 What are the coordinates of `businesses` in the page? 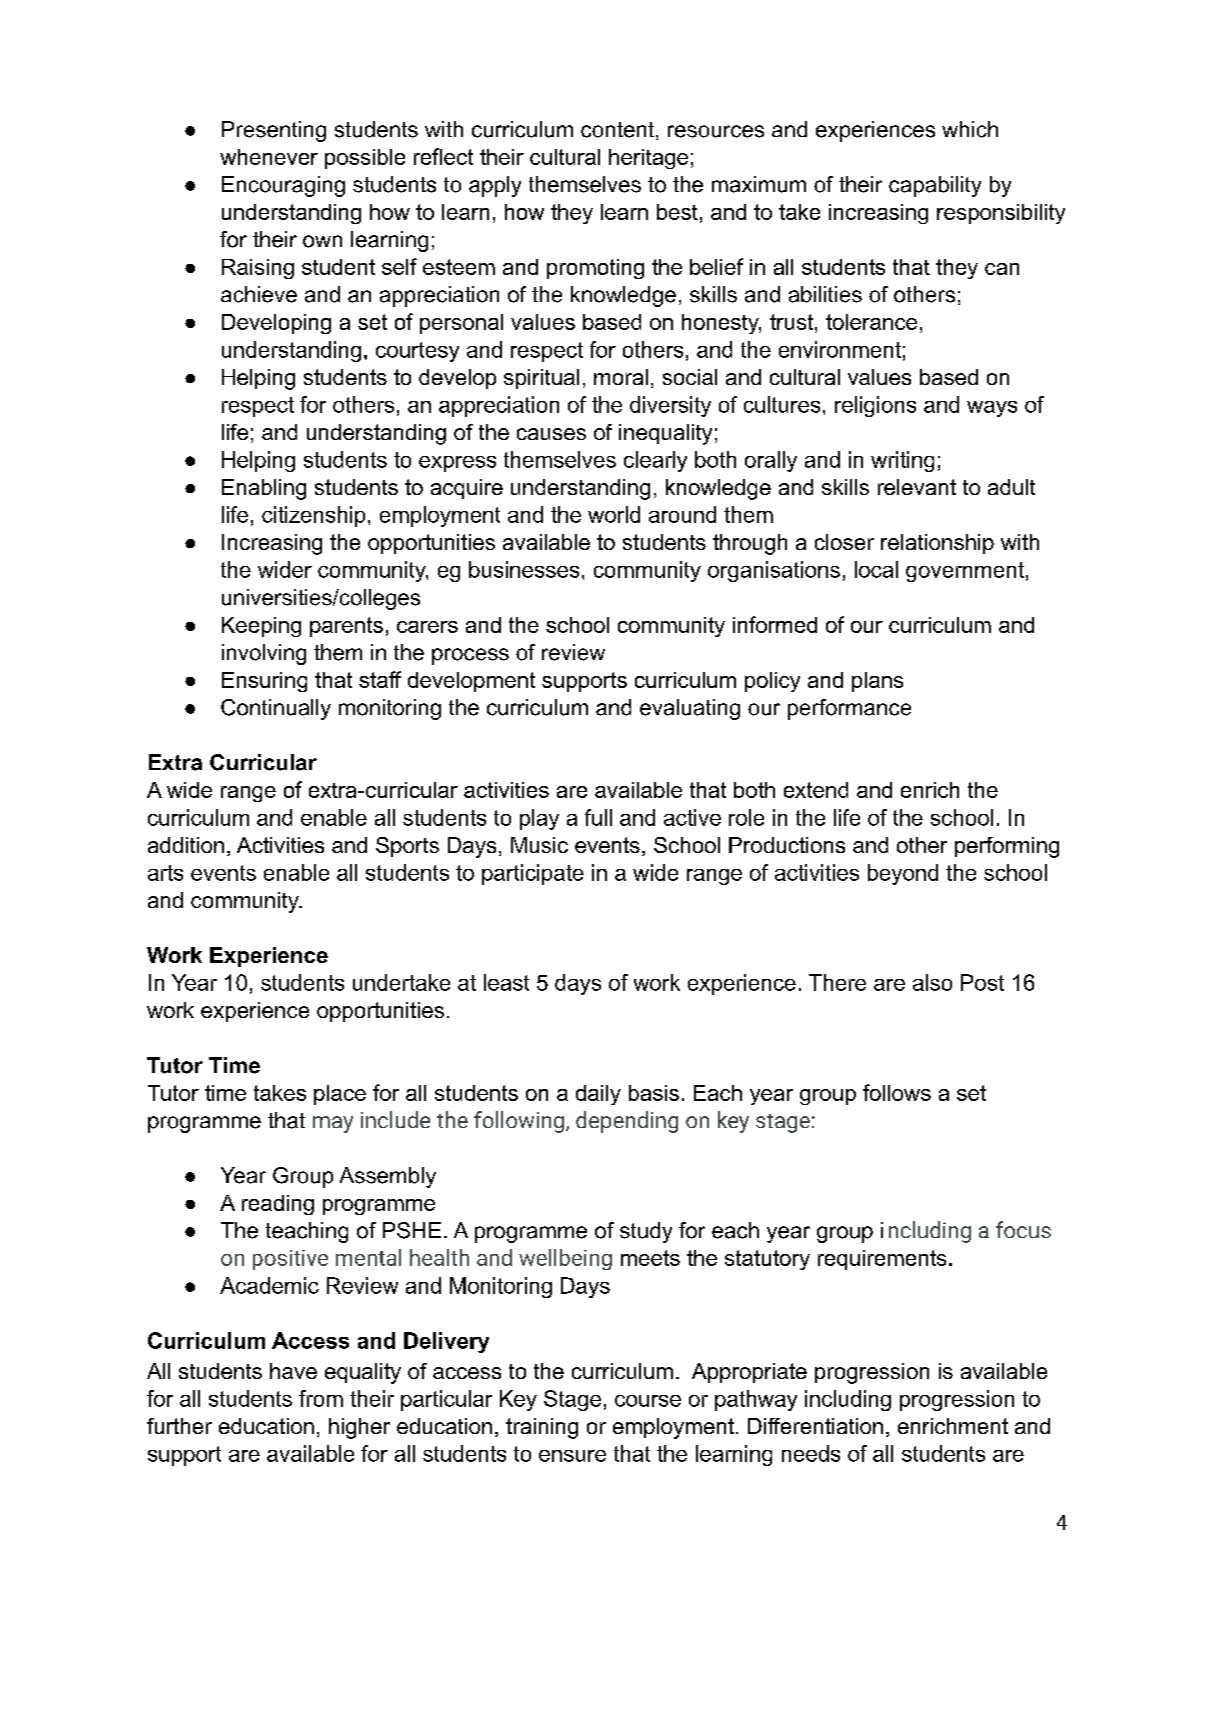 It's located at (524, 569).
